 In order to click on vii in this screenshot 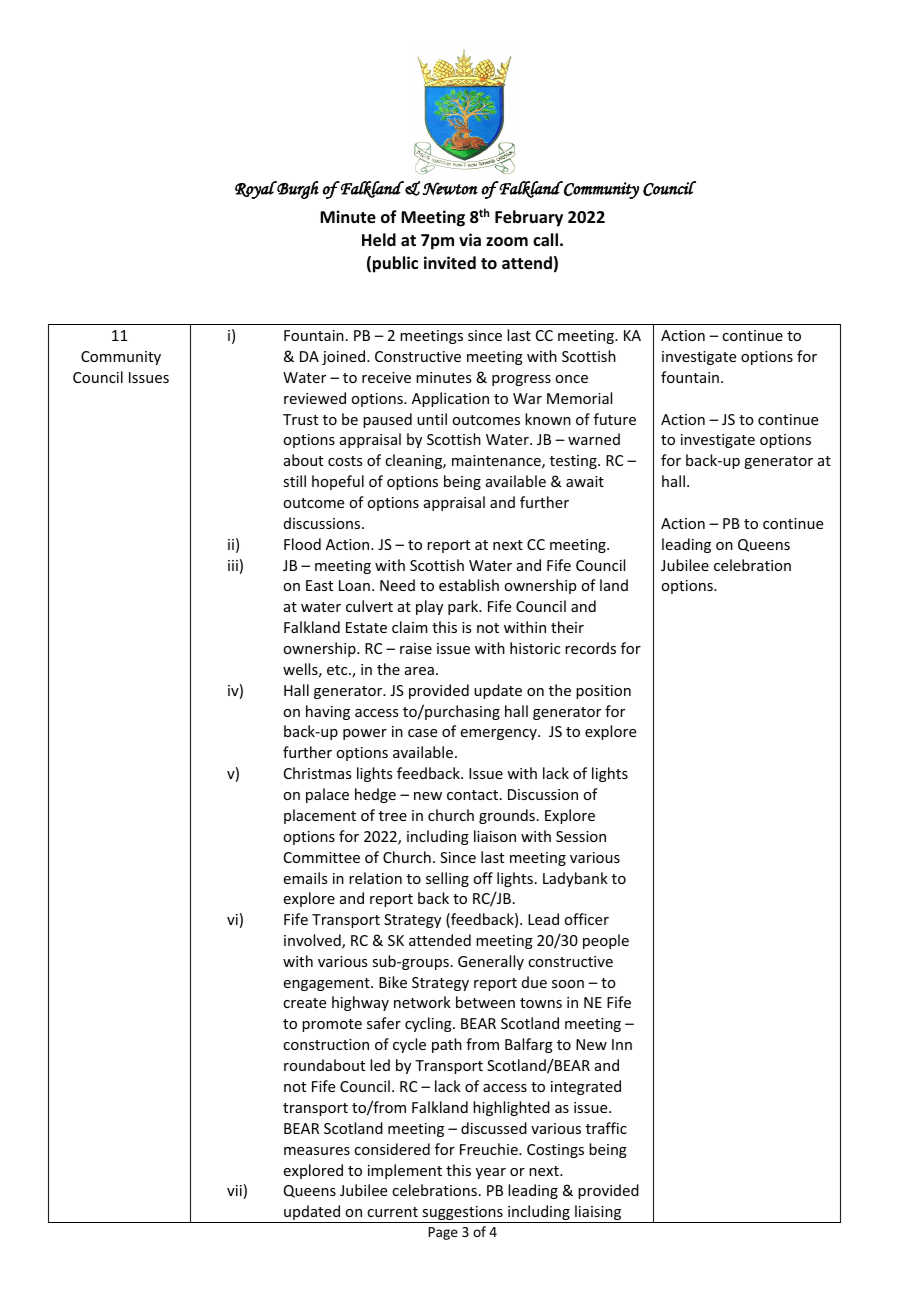, I will do `click(234, 1190)`.
